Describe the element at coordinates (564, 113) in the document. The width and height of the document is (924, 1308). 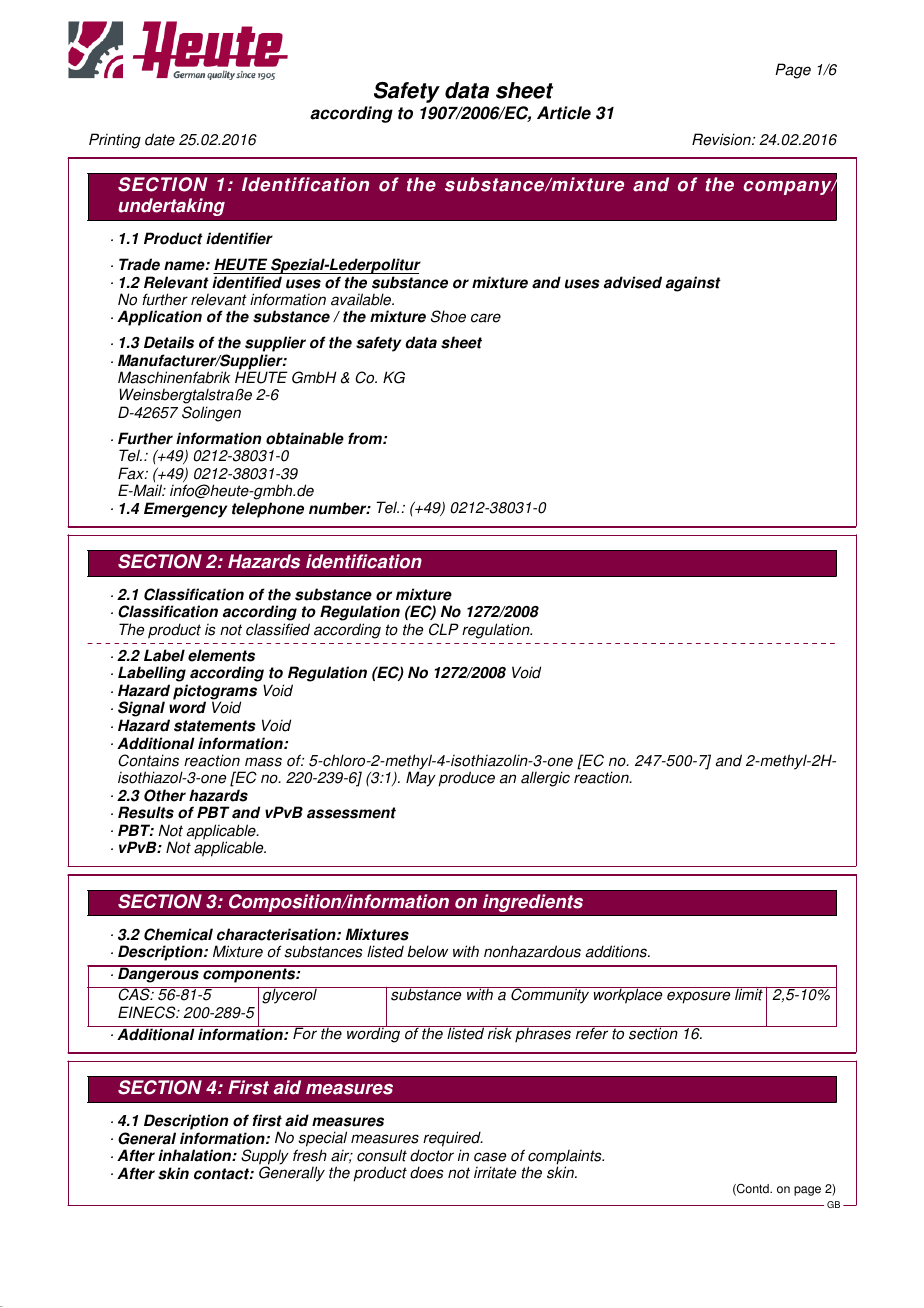
I see `Article` at that location.
